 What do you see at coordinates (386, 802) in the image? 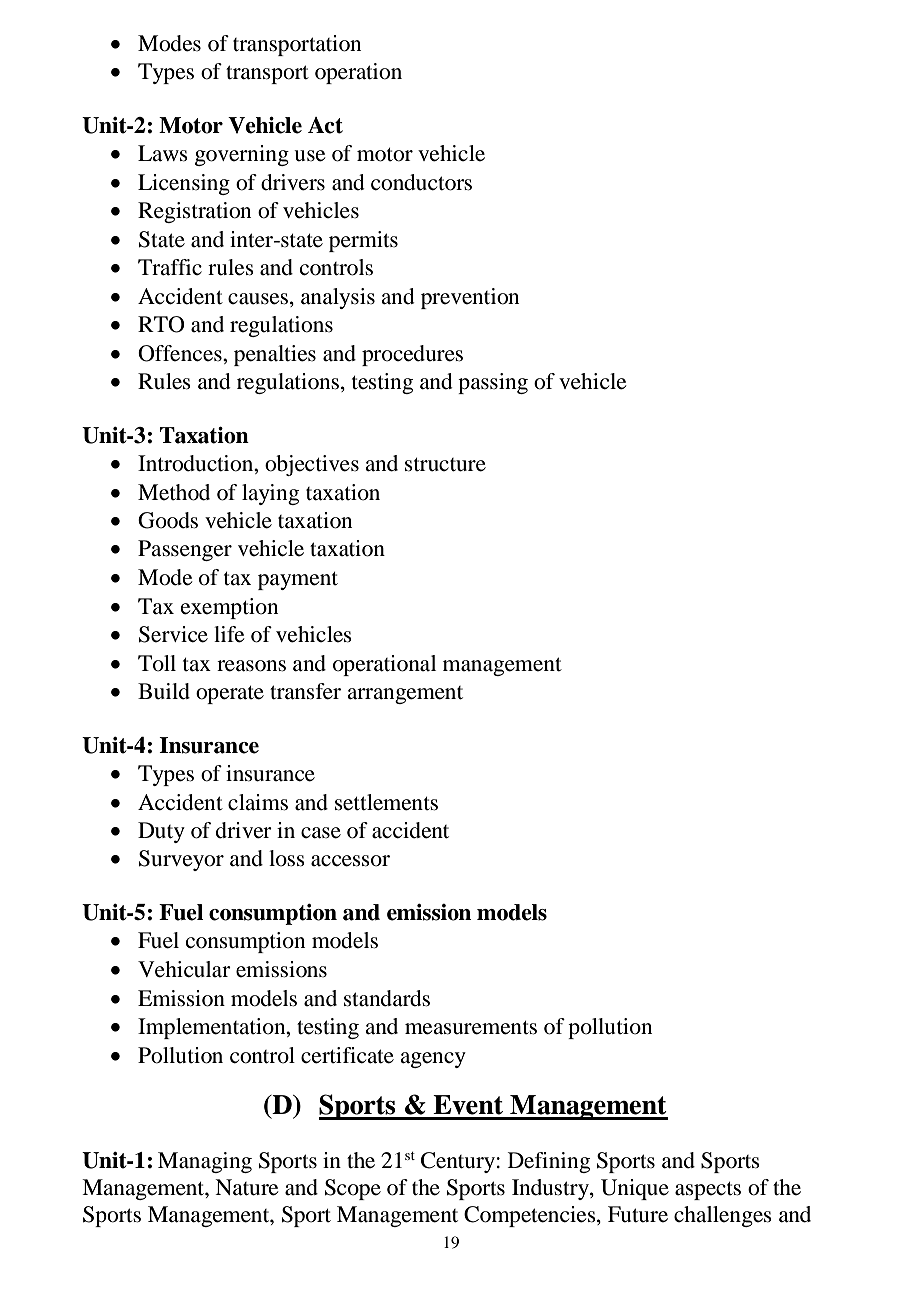
I see `settlements` at bounding box center [386, 802].
